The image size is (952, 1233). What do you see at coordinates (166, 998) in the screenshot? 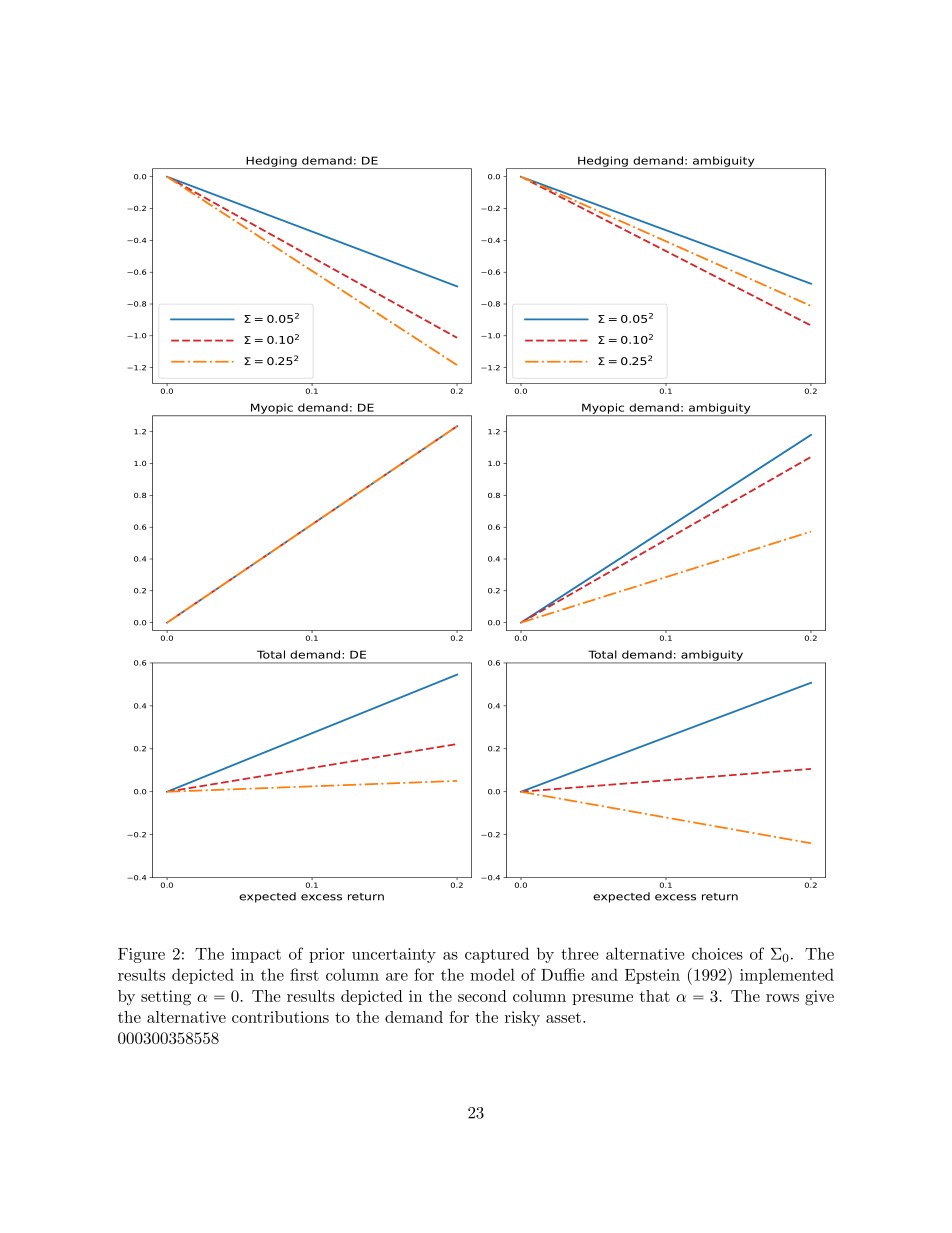
I see `setting` at bounding box center [166, 998].
